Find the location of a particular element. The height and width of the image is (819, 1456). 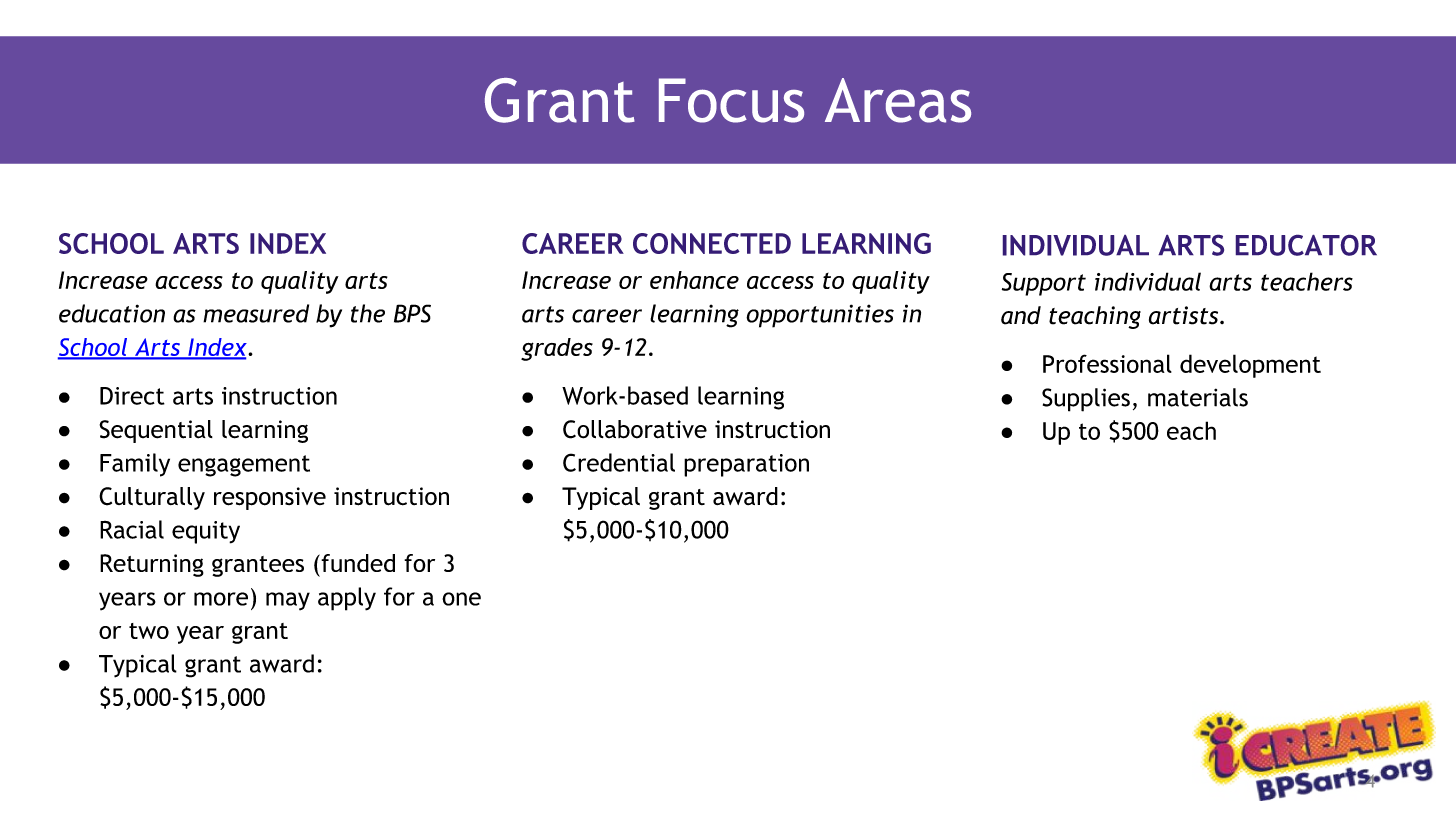

preparation is located at coordinates (746, 465).
